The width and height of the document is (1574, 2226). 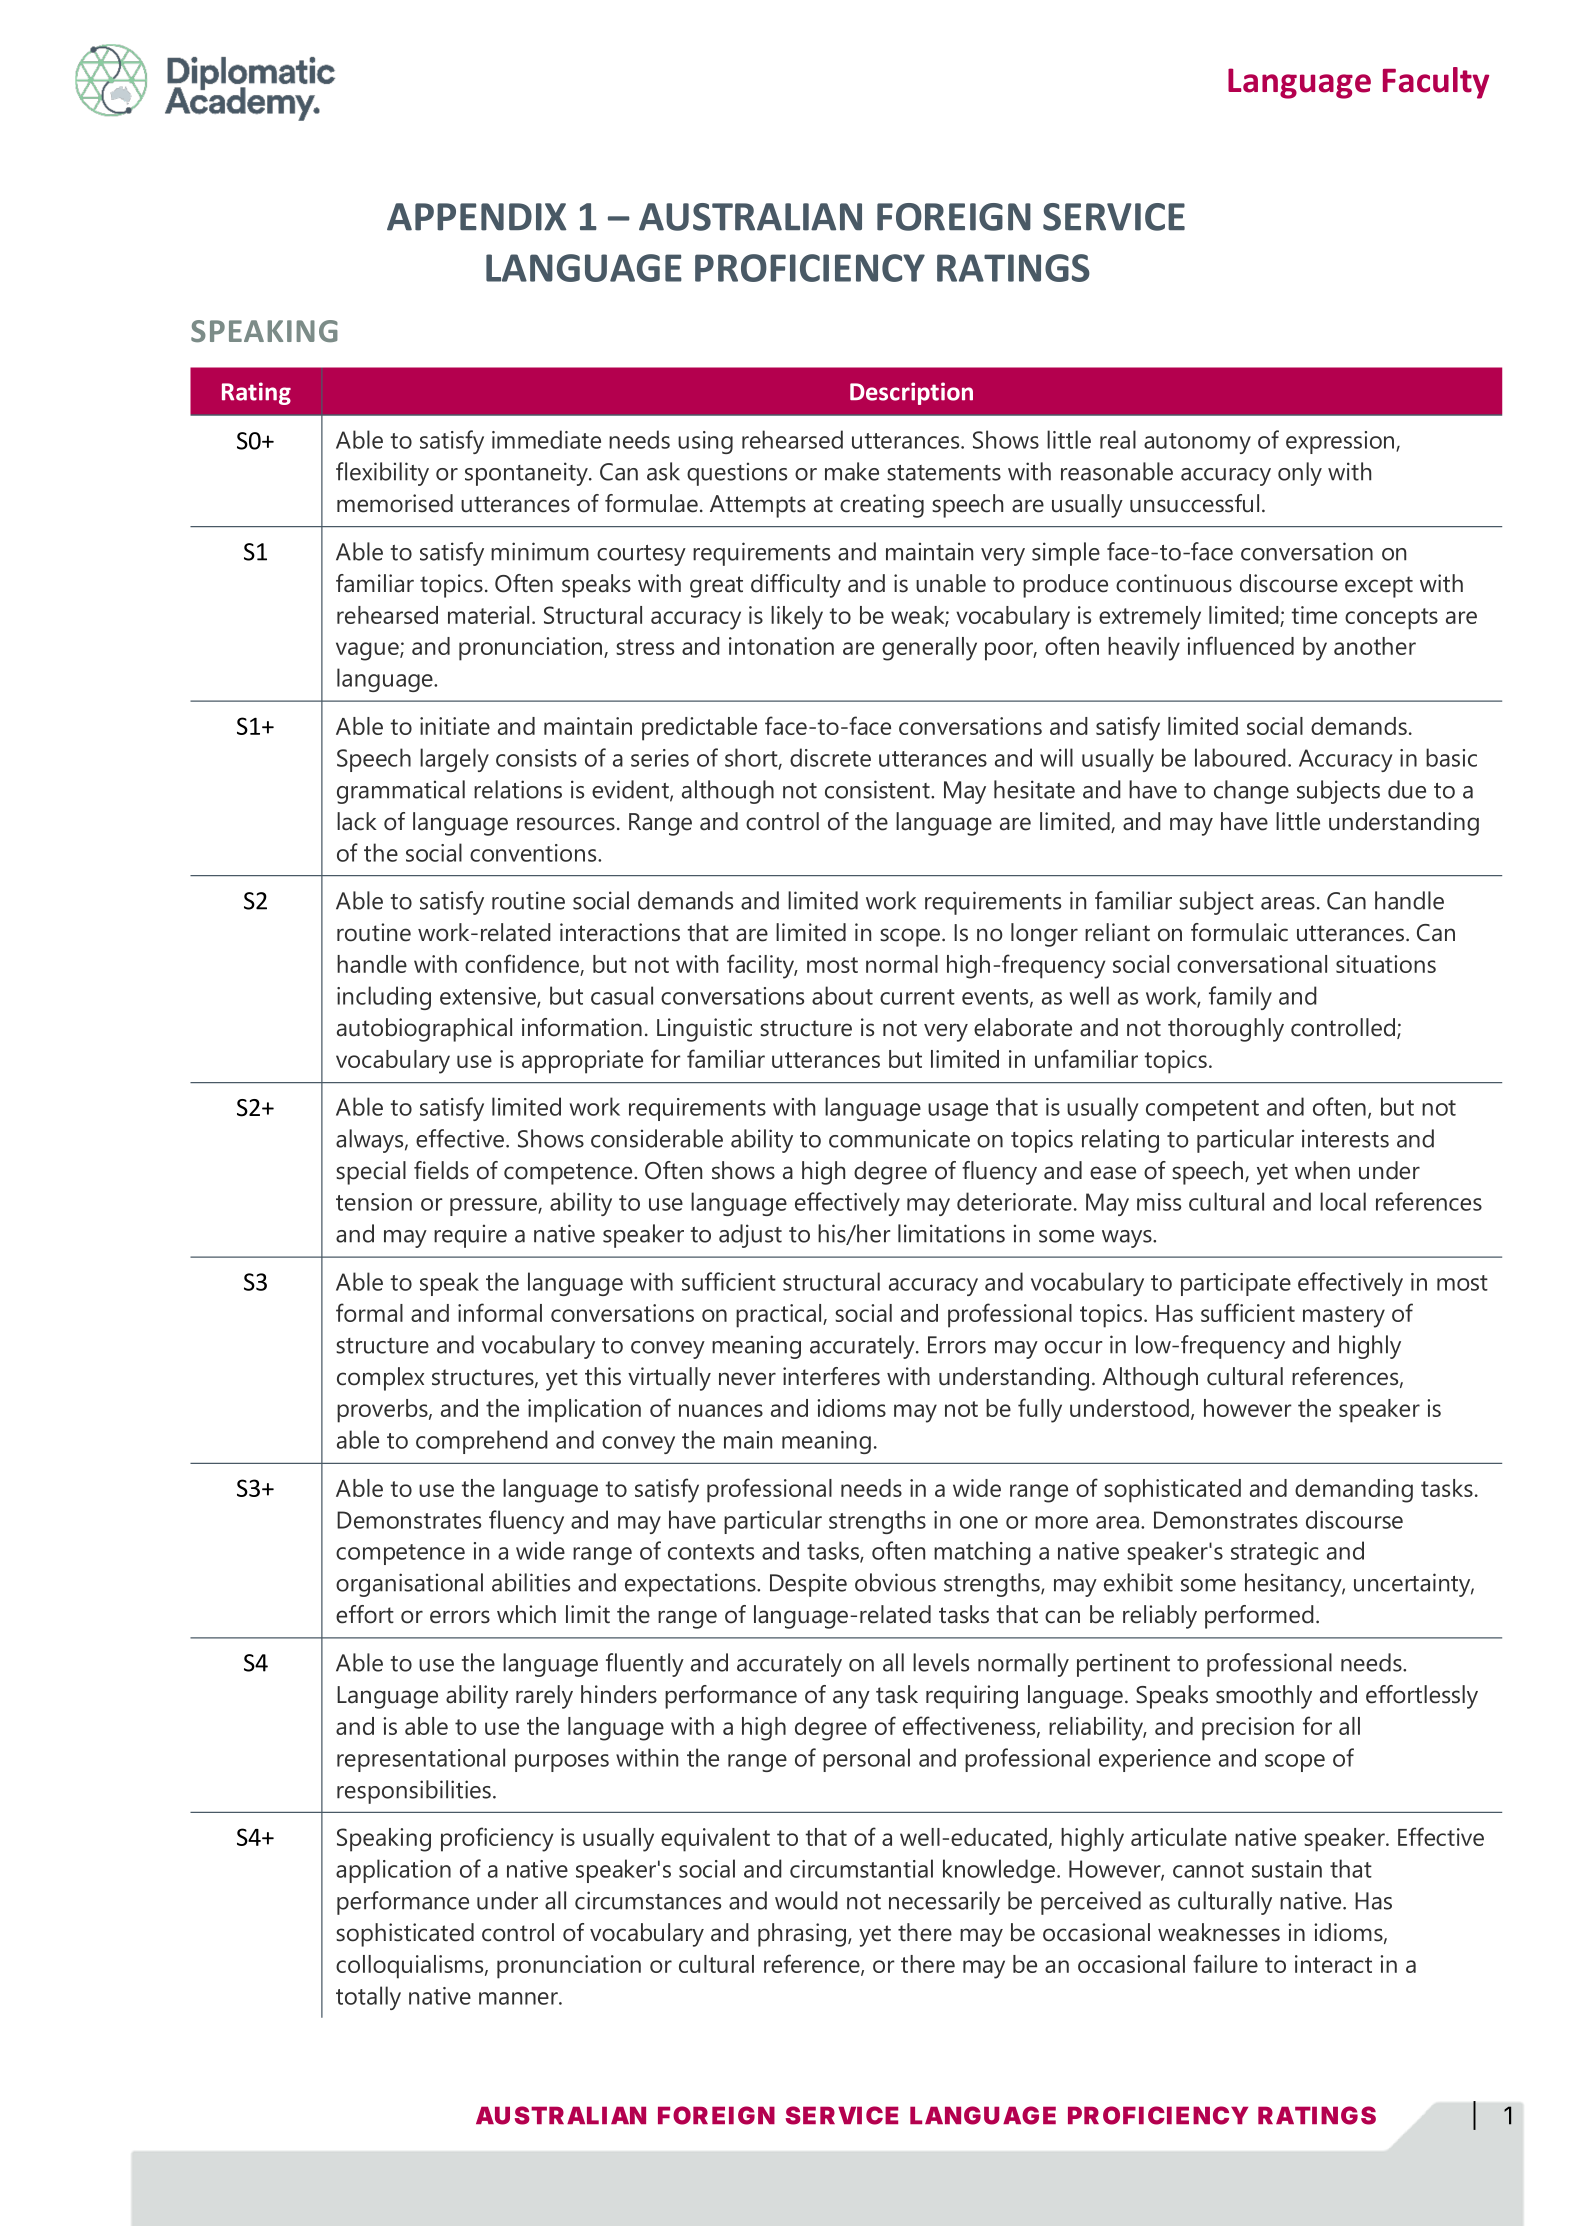 What do you see at coordinates (917, 997) in the document?
I see `current` at bounding box center [917, 997].
